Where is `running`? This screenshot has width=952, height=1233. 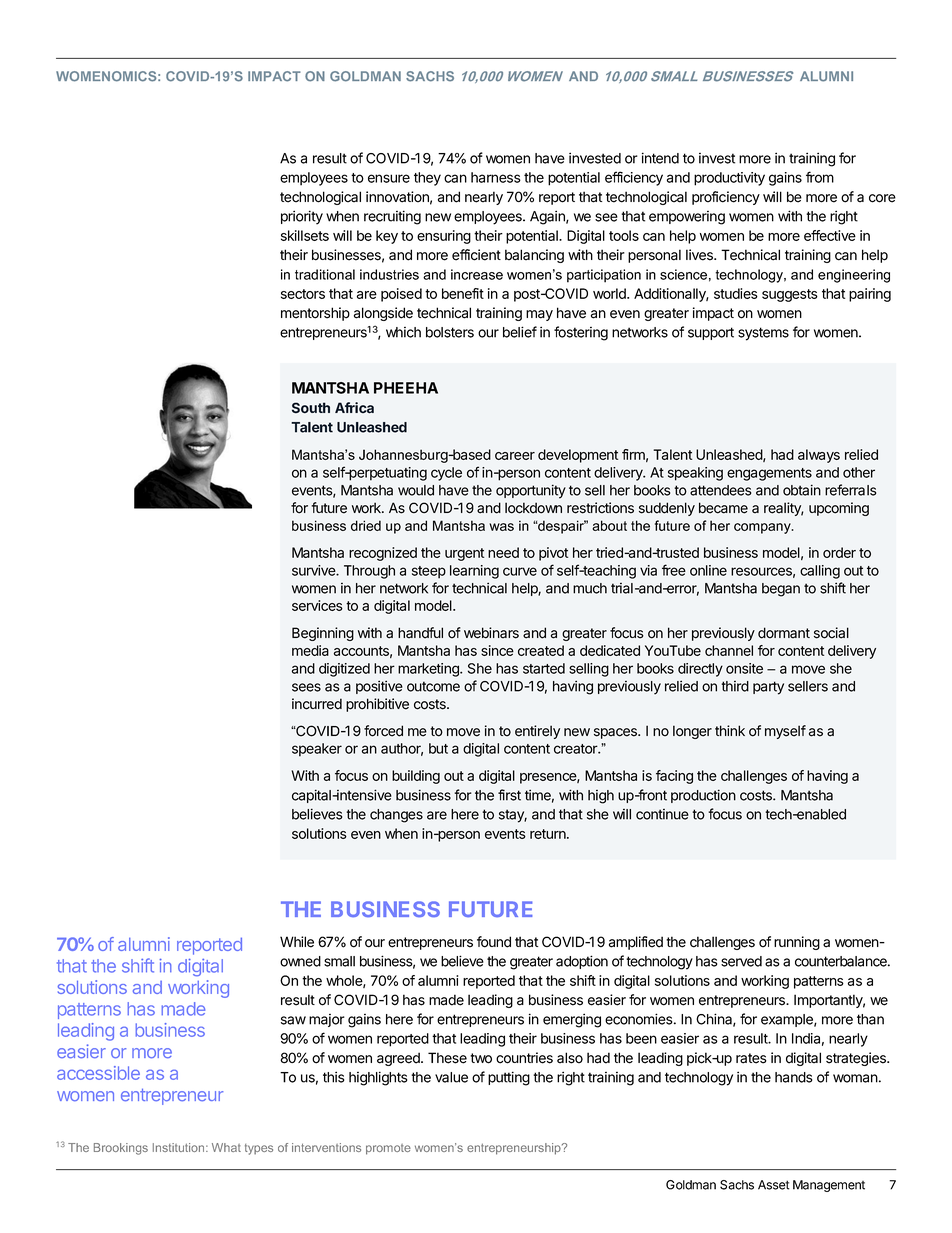
running is located at coordinates (797, 943).
